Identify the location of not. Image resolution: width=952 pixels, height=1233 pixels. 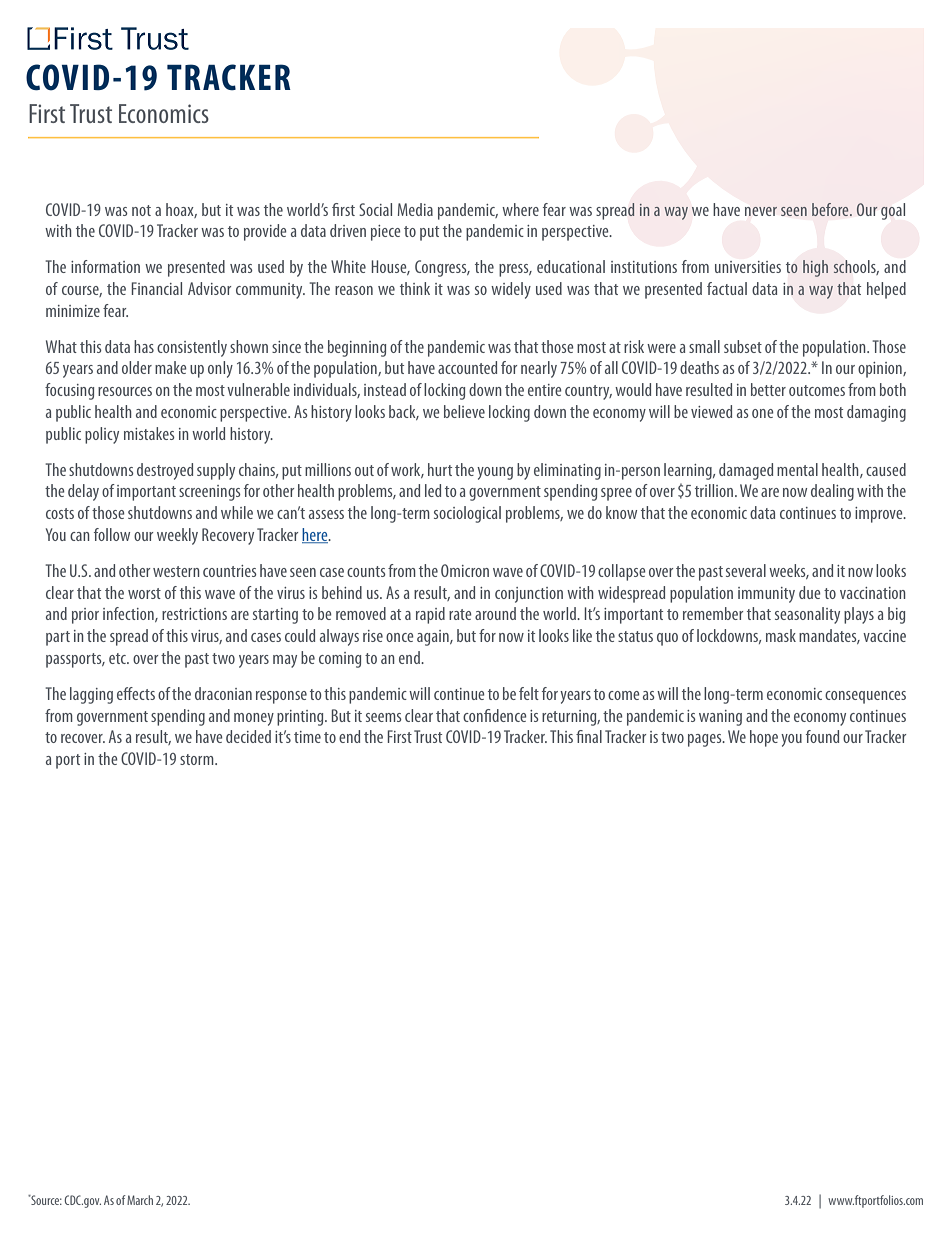
(141, 210).
